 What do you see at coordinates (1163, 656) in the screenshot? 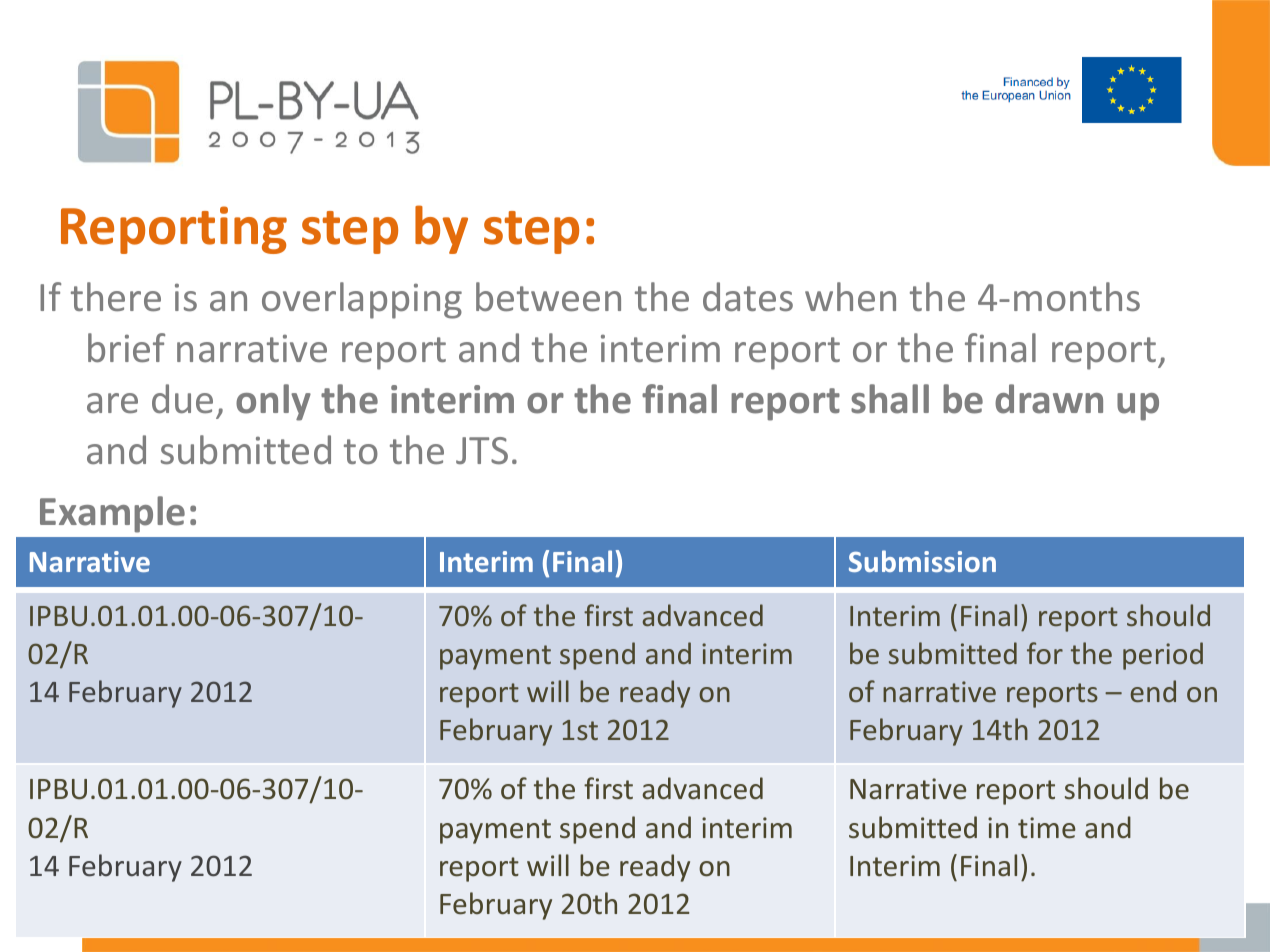
I see `period` at bounding box center [1163, 656].
